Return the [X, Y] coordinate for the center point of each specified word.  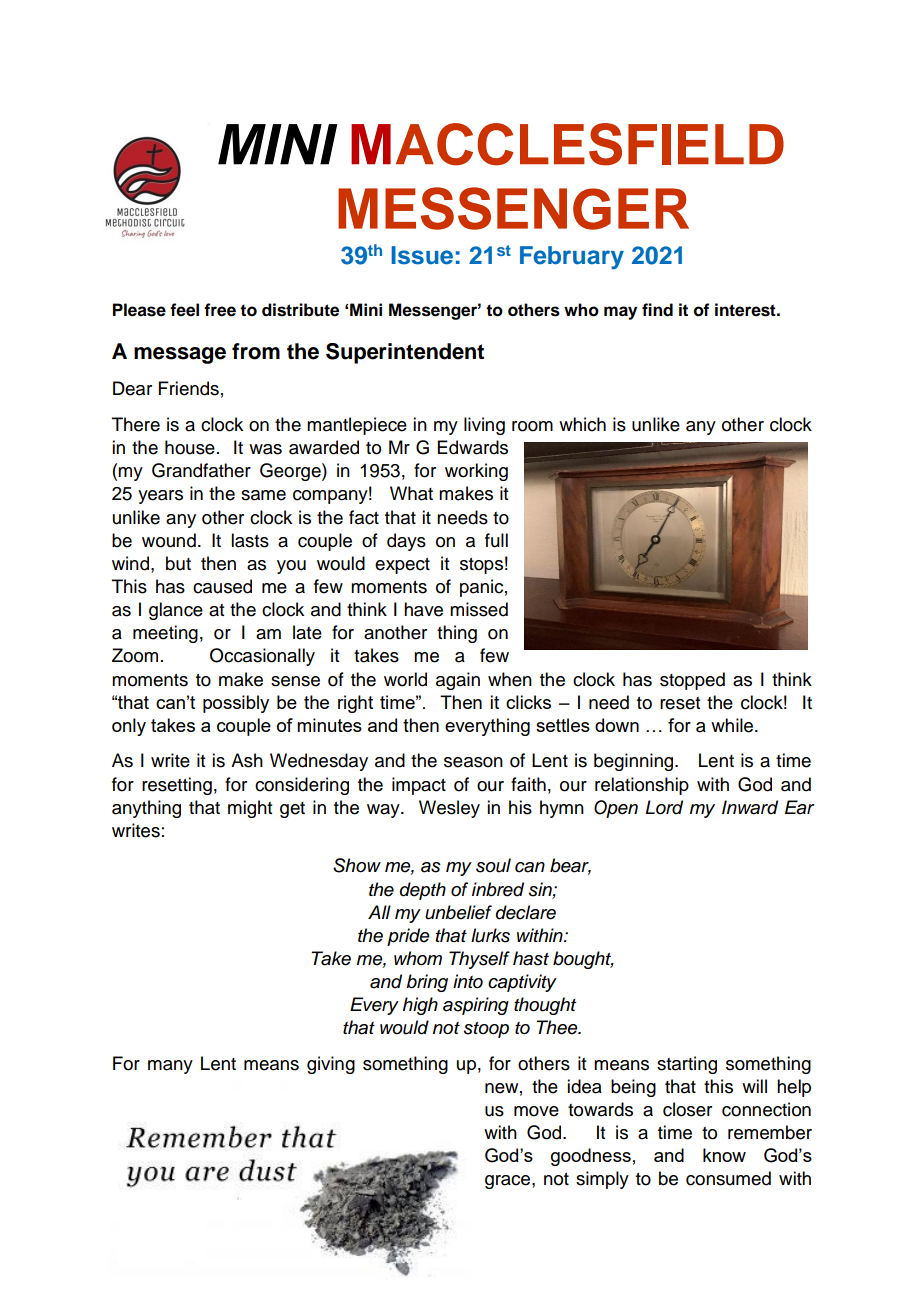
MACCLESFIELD [567, 144]
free [220, 310]
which [582, 424]
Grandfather [201, 470]
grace [509, 1182]
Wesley [449, 809]
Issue [422, 255]
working [476, 472]
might [250, 809]
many [170, 1067]
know [724, 1155]
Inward [750, 807]
